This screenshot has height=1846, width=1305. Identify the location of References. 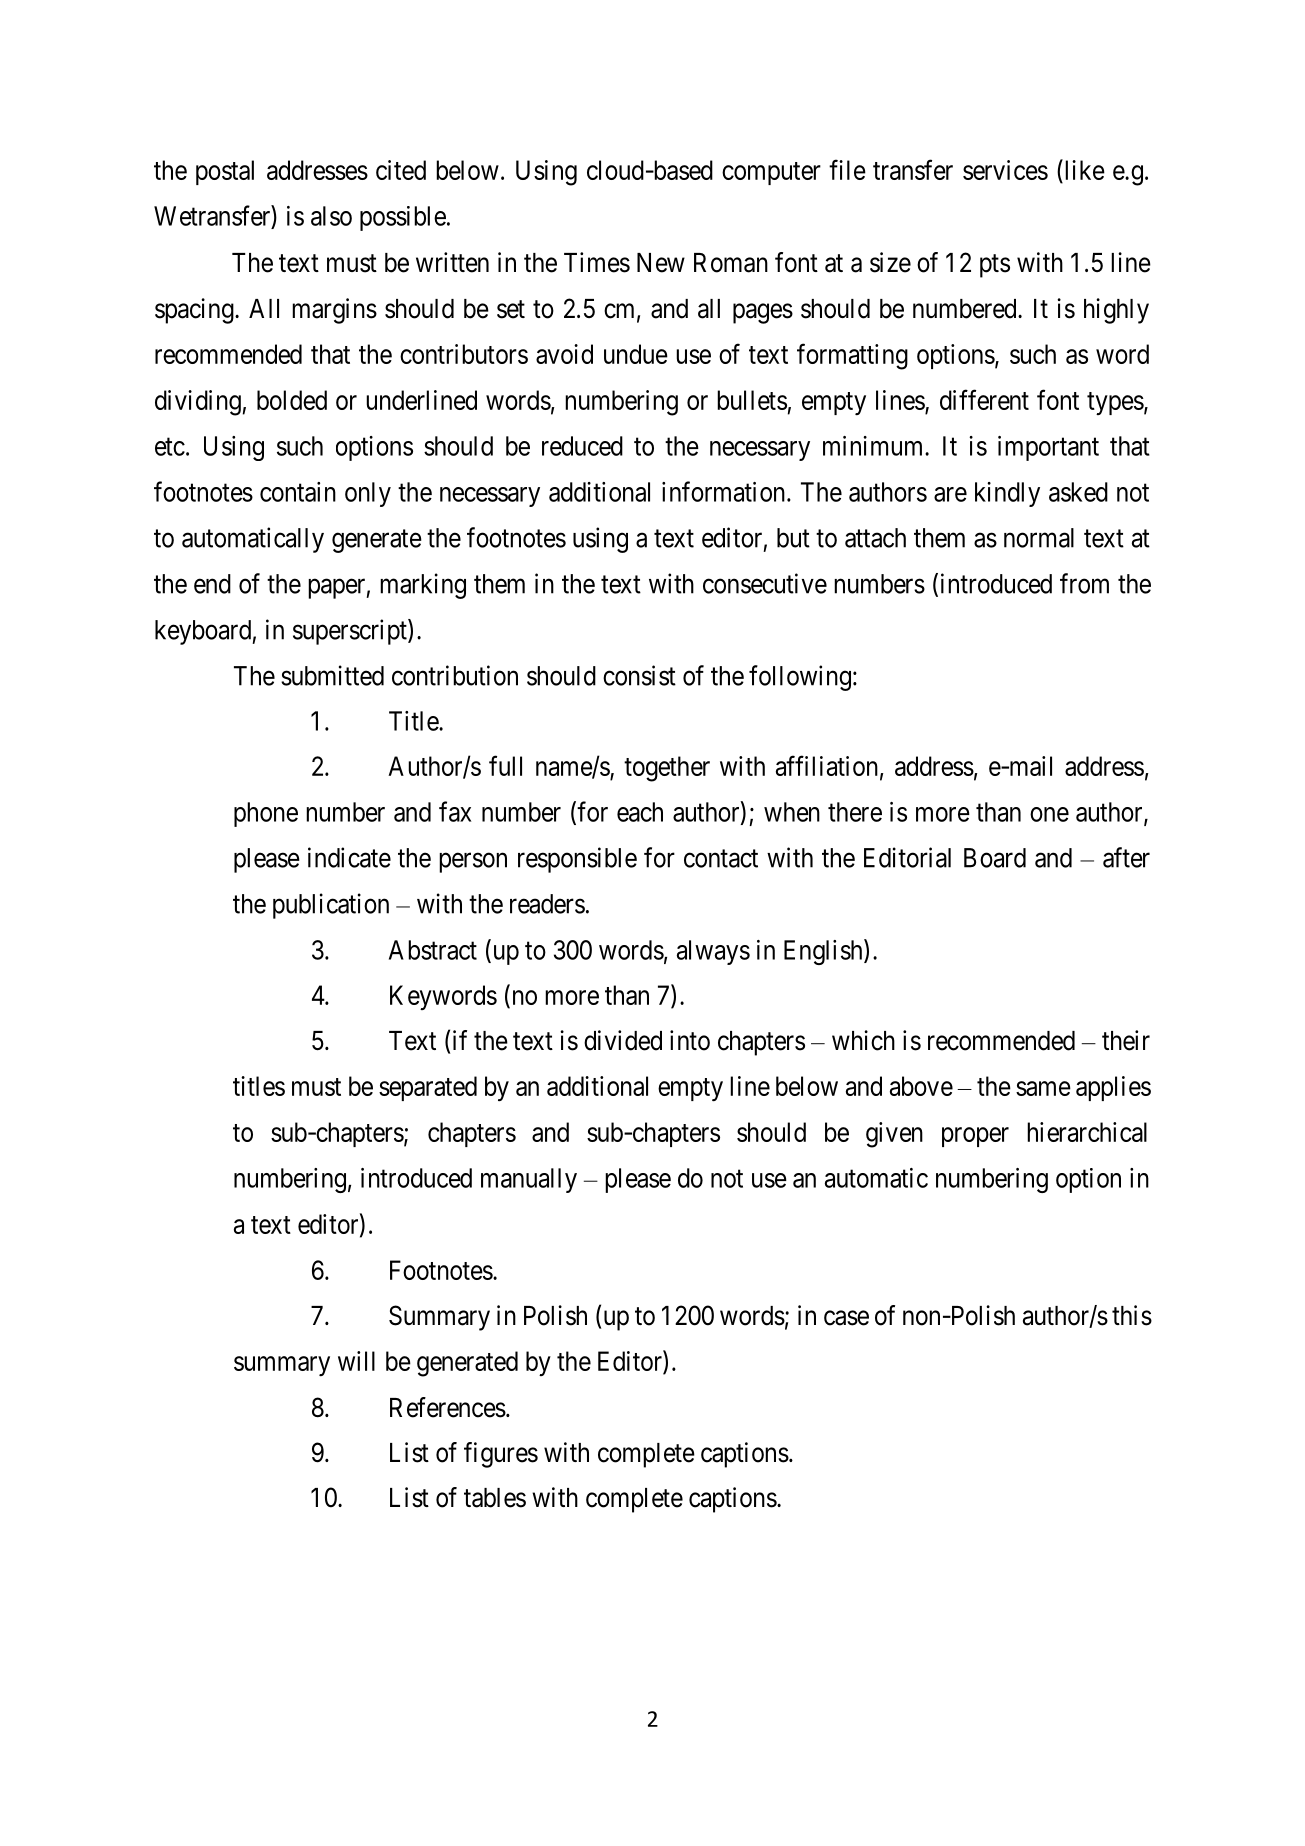
(448, 1407).
